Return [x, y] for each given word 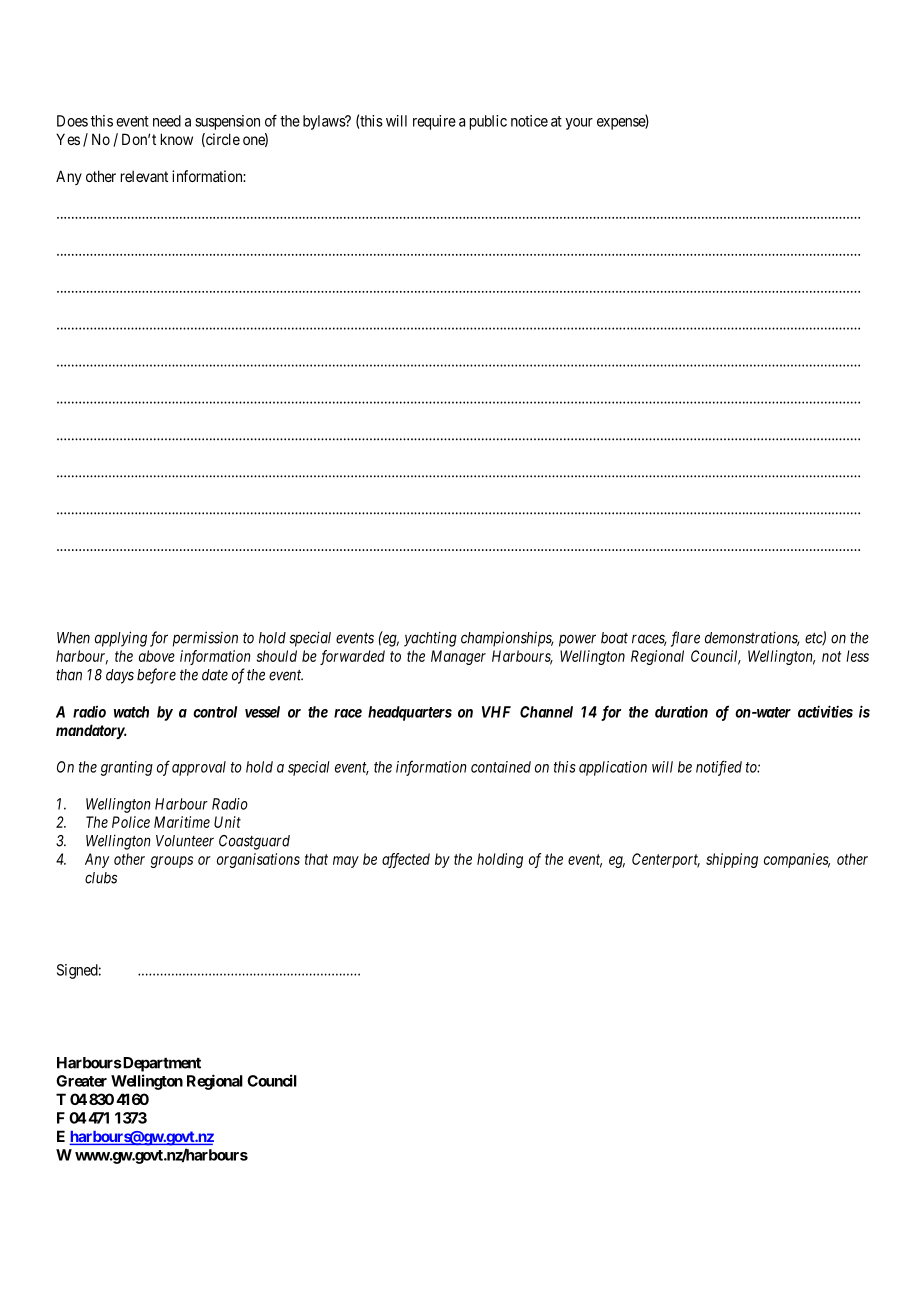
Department [161, 1064]
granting [127, 768]
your [579, 124]
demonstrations [752, 638]
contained [501, 767]
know [177, 139]
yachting [430, 639]
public [488, 122]
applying [121, 639]
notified [719, 768]
